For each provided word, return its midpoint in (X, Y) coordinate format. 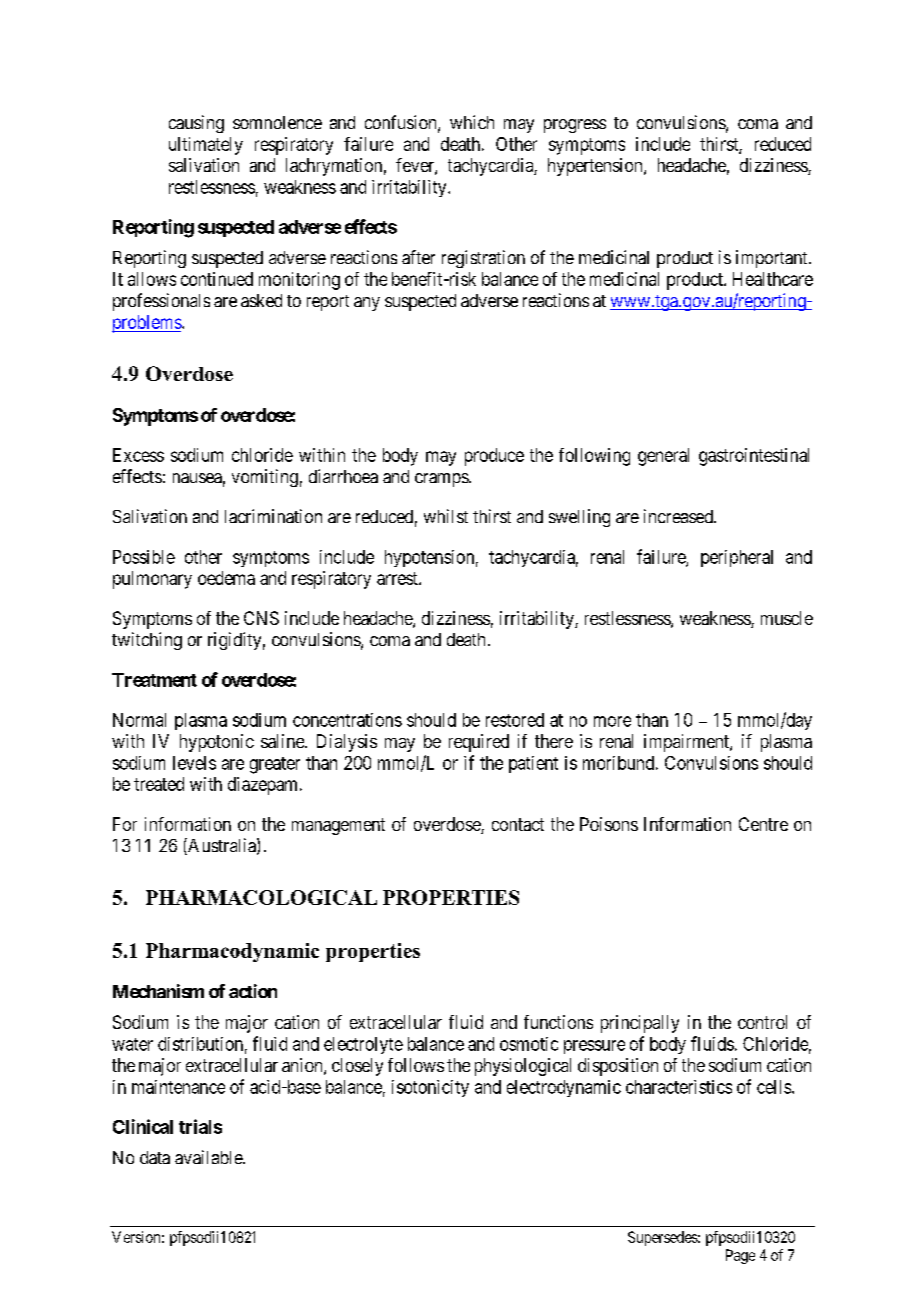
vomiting (265, 478)
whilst (446, 516)
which (472, 122)
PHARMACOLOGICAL (261, 897)
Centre (763, 824)
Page (740, 1256)
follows (416, 1065)
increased (679, 516)
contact (518, 824)
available (209, 1157)
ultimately (206, 146)
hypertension (596, 167)
